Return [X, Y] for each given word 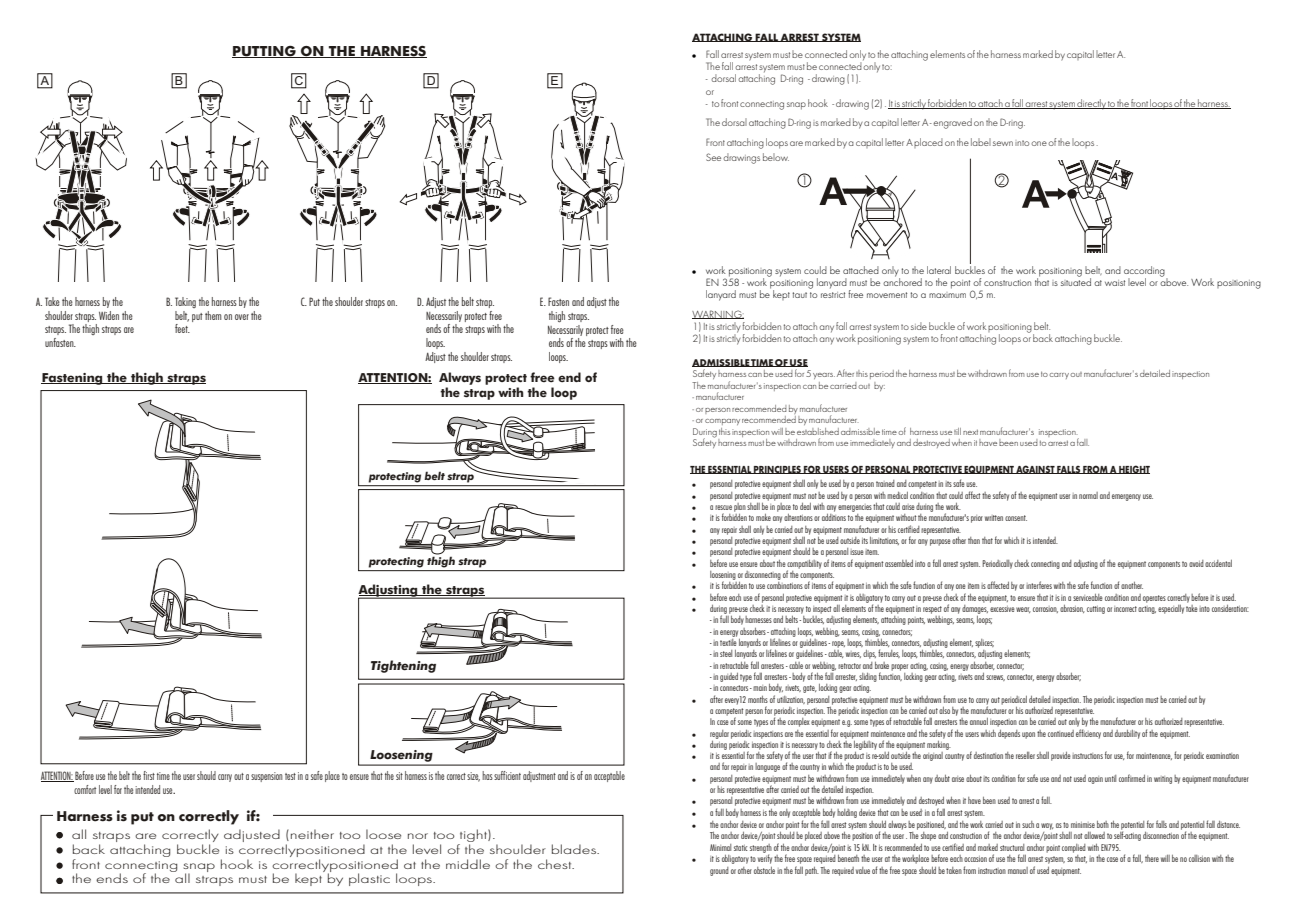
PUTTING [265, 52]
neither [312, 834]
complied [1074, 848]
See [713, 157]
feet [182, 328]
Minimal [720, 847]
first [149, 775]
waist [1115, 283]
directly [1092, 104]
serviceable [1088, 597]
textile [728, 641]
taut [799, 295]
